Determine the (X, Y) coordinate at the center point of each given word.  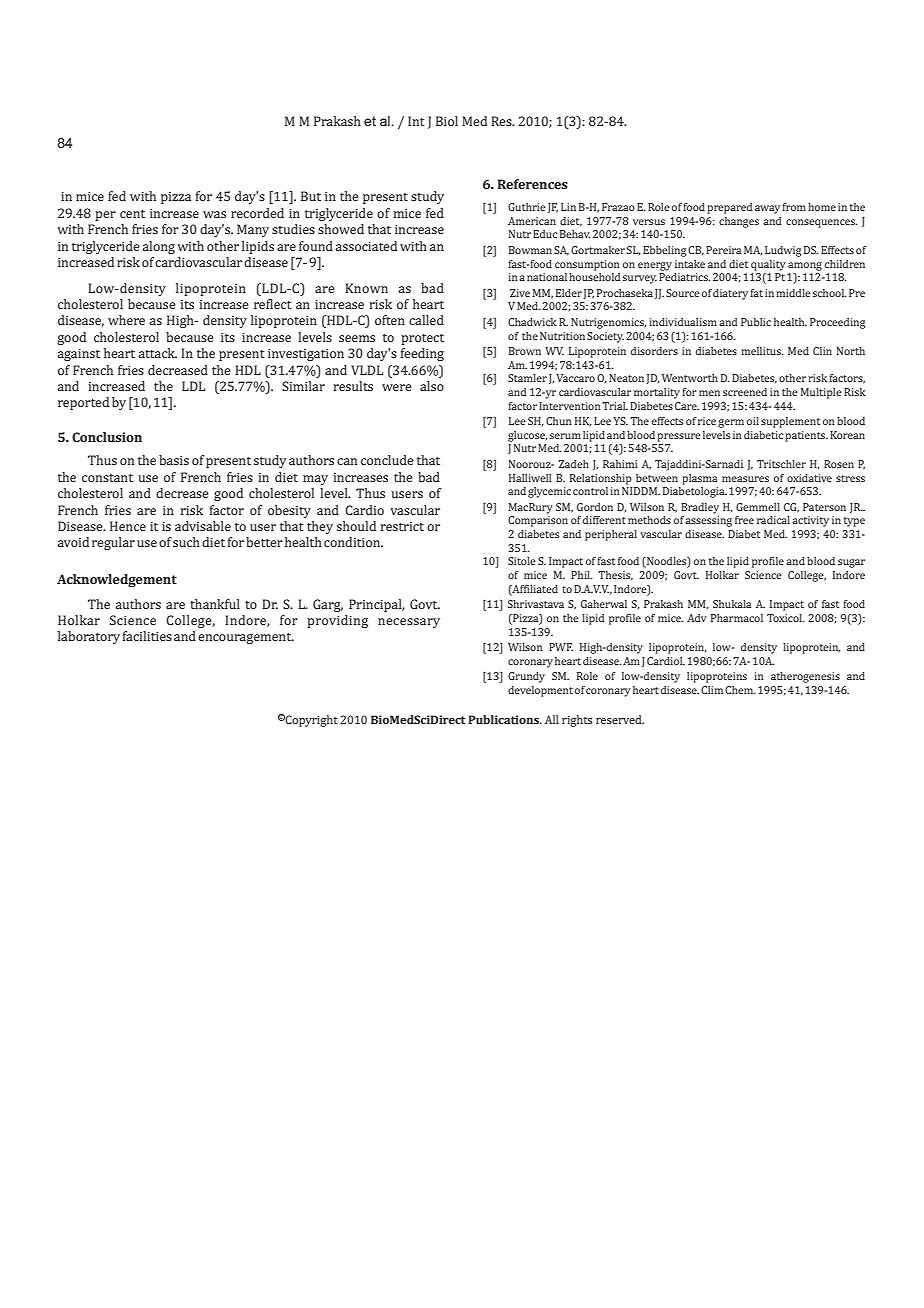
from (794, 207)
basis (174, 460)
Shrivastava (536, 604)
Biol (447, 121)
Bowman (530, 250)
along (159, 247)
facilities (147, 636)
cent (132, 214)
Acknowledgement (117, 580)
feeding (422, 354)
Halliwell (530, 478)
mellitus (762, 351)
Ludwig (783, 251)
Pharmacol (737, 618)
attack (158, 353)
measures (745, 479)
